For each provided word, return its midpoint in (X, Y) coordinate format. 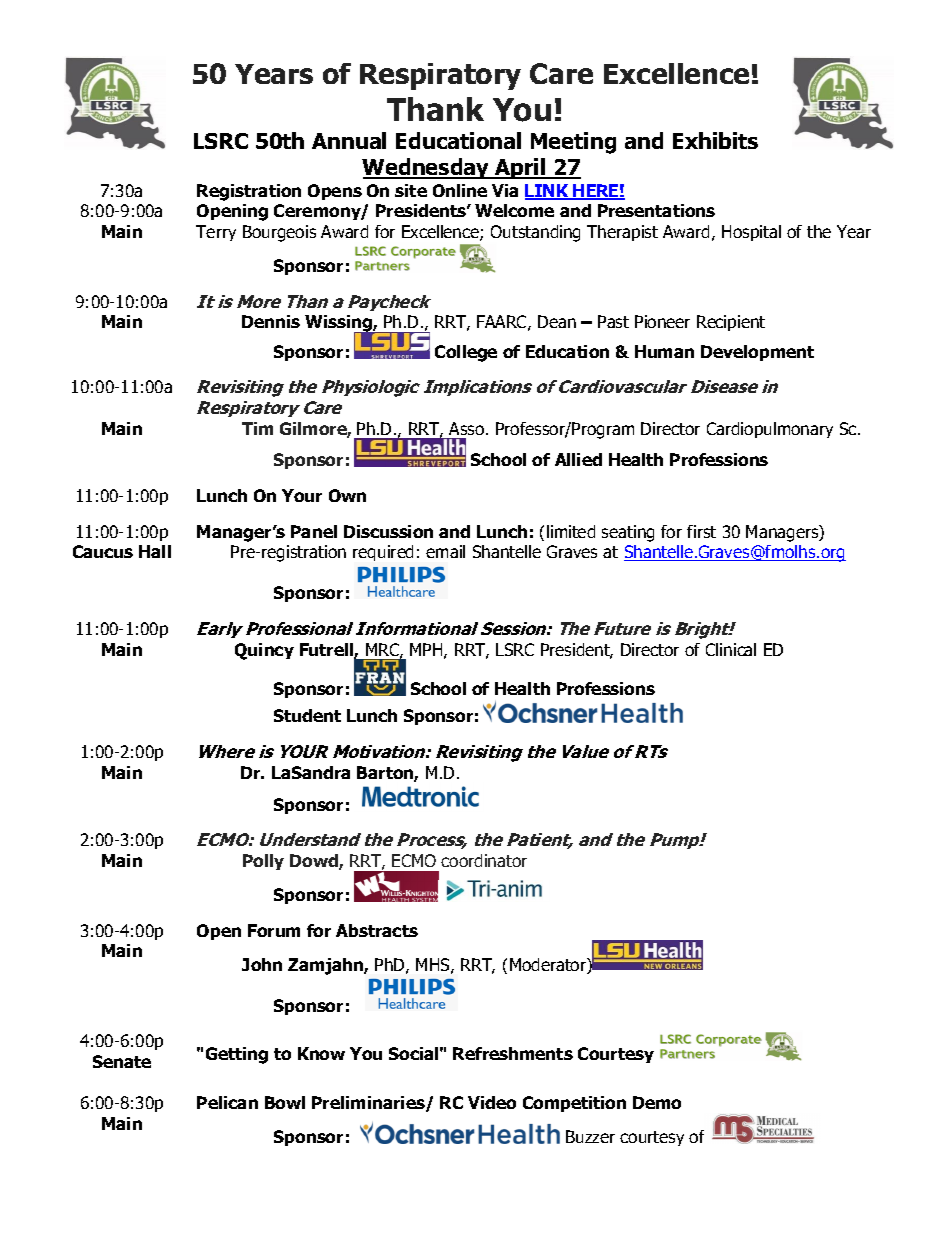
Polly (263, 862)
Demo (657, 1102)
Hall (155, 551)
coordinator (484, 860)
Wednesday (427, 168)
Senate (122, 1061)
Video (492, 1102)
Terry (216, 233)
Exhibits (715, 140)
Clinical (731, 649)
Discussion (388, 531)
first (701, 531)
